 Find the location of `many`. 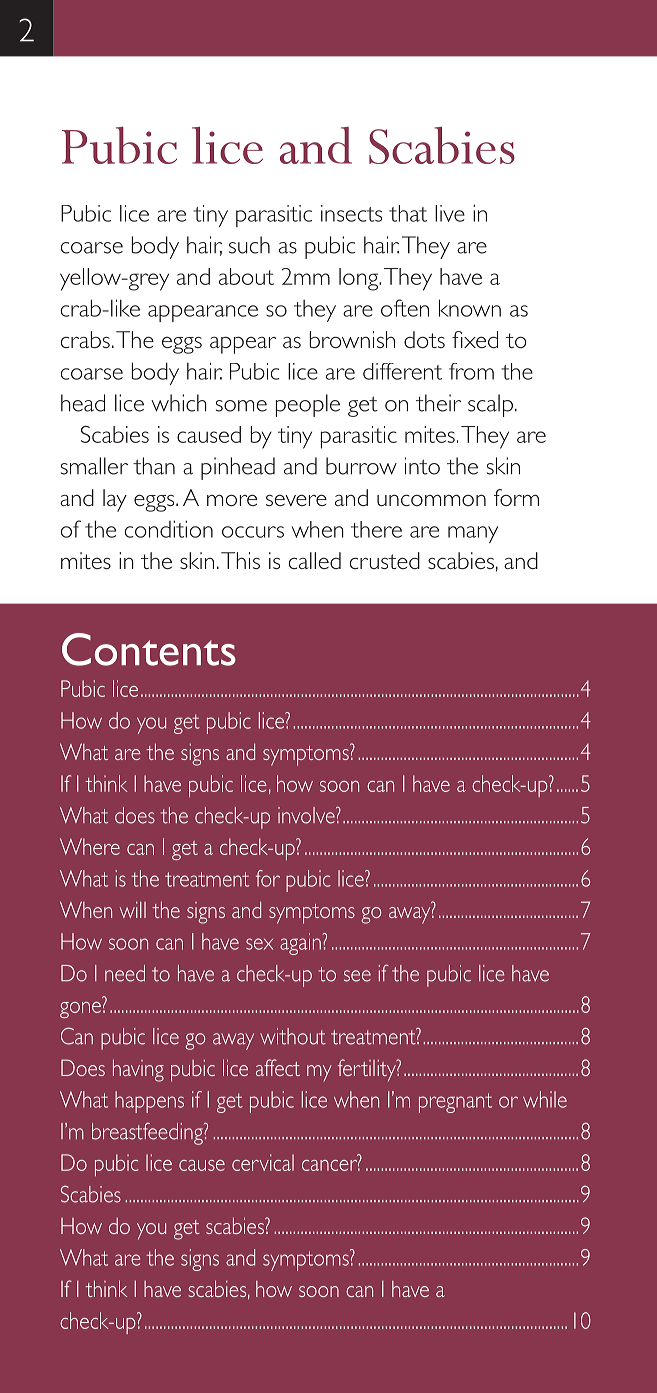

many is located at coordinates (473, 534).
